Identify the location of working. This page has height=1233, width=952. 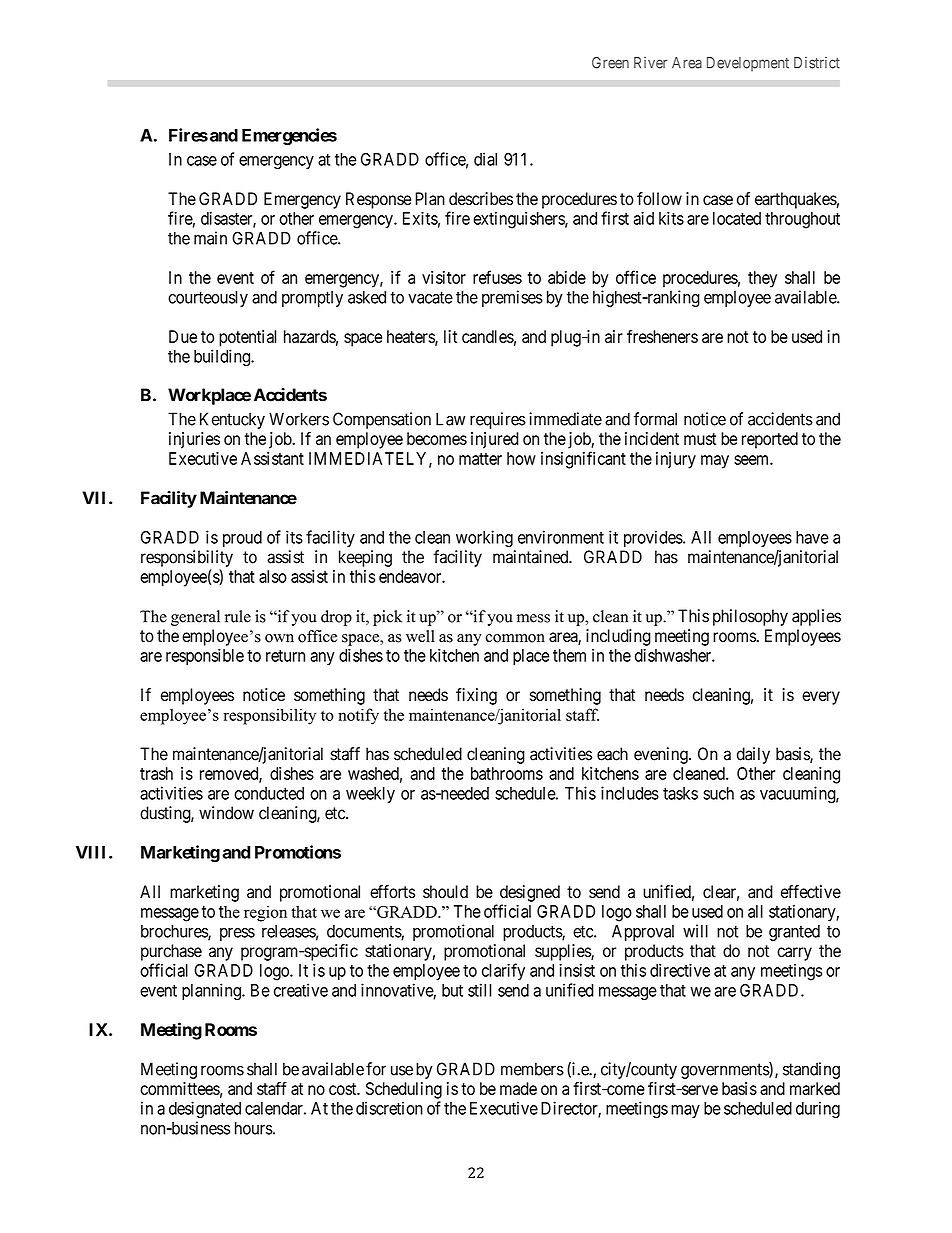
(484, 539).
